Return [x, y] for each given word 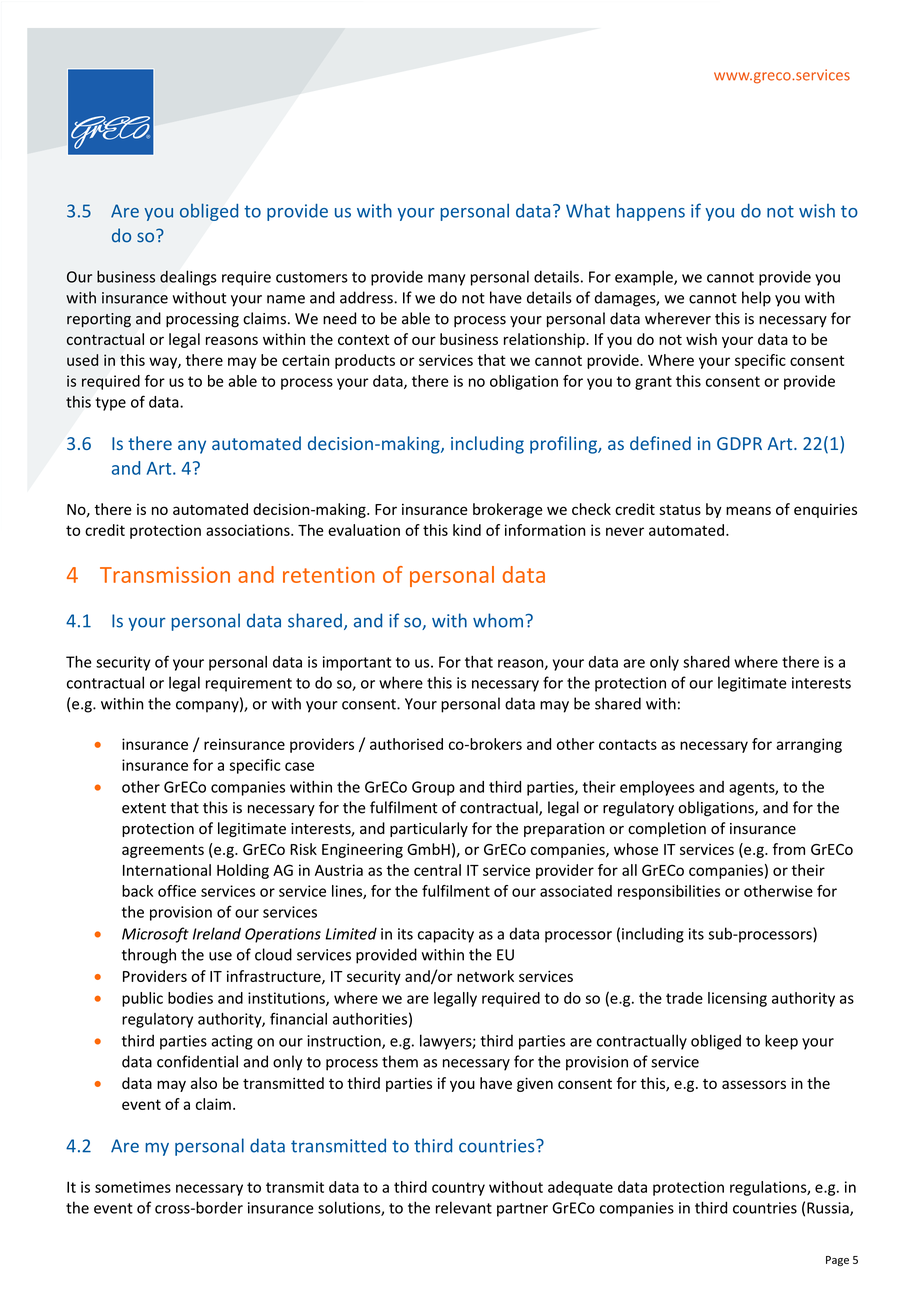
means [748, 510]
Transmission [165, 575]
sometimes [133, 1187]
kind [467, 530]
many [447, 280]
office [177, 891]
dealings [188, 278]
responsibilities [669, 892]
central [437, 870]
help [756, 299]
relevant [464, 1207]
